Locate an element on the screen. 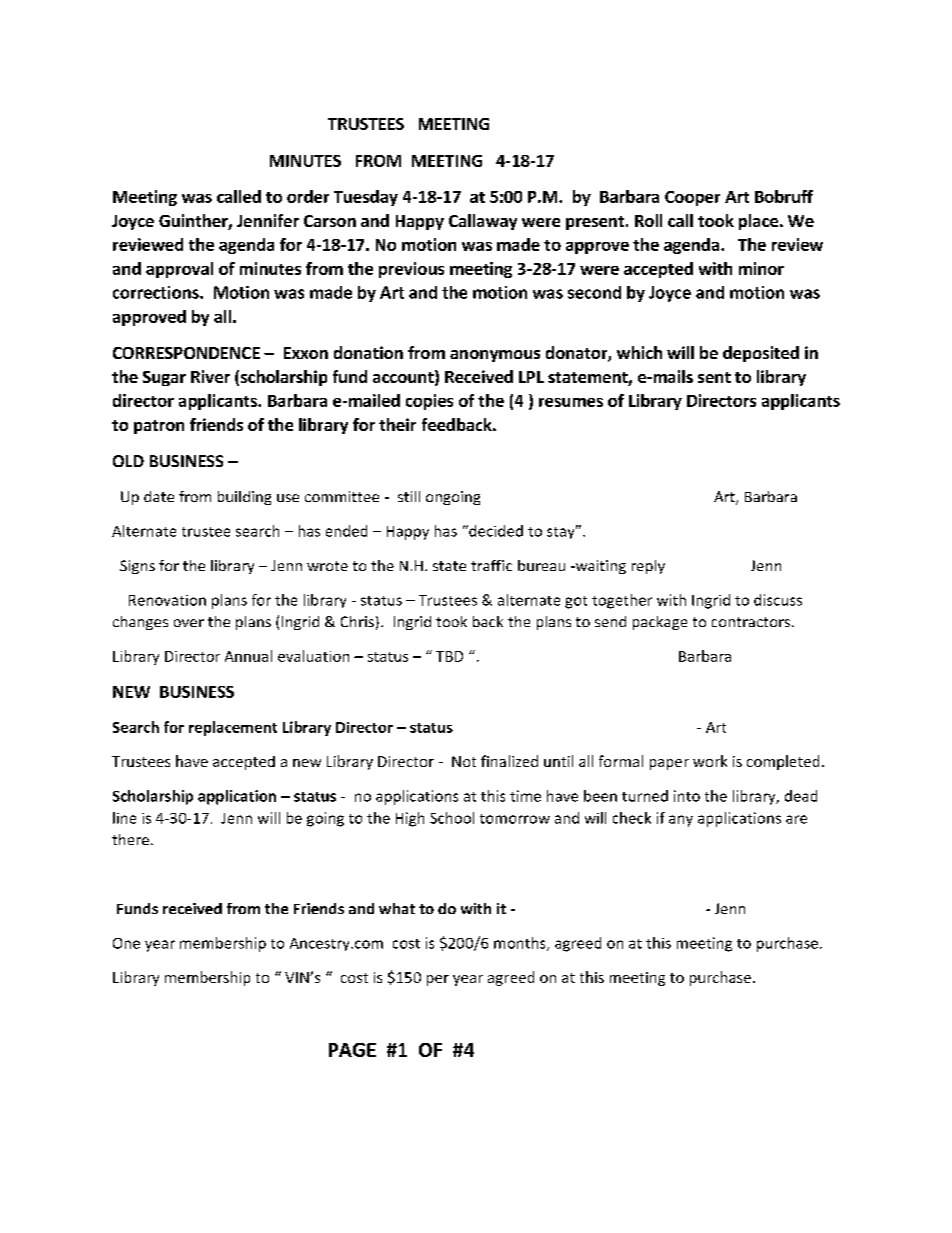 The width and height of the screenshot is (952, 1233). building is located at coordinates (244, 498).
